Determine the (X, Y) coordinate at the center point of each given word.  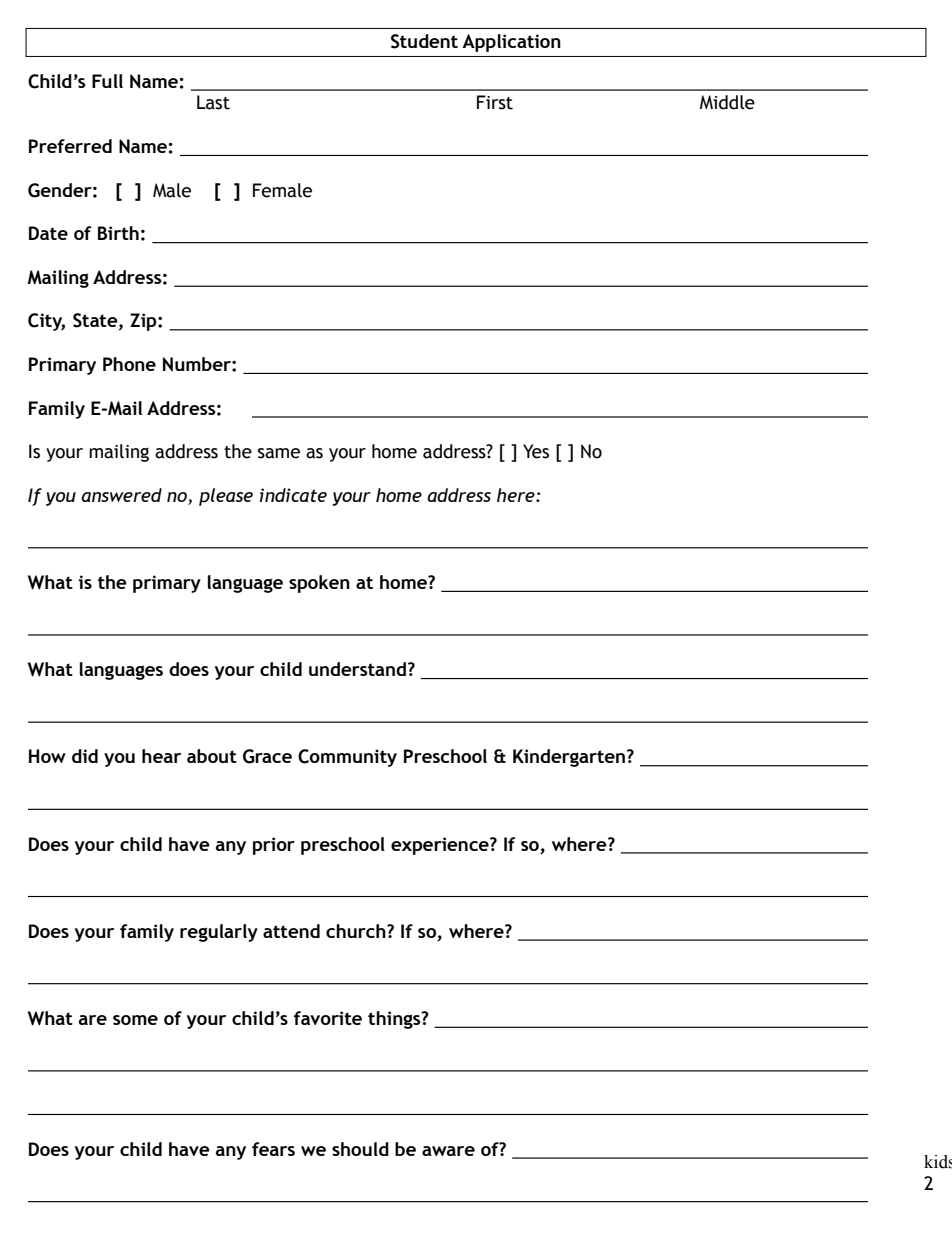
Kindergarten (570, 758)
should (360, 1149)
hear (161, 756)
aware (448, 1151)
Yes (536, 451)
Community (347, 758)
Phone (129, 364)
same (279, 453)
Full (107, 81)
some (135, 1020)
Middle (727, 102)
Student (424, 41)
